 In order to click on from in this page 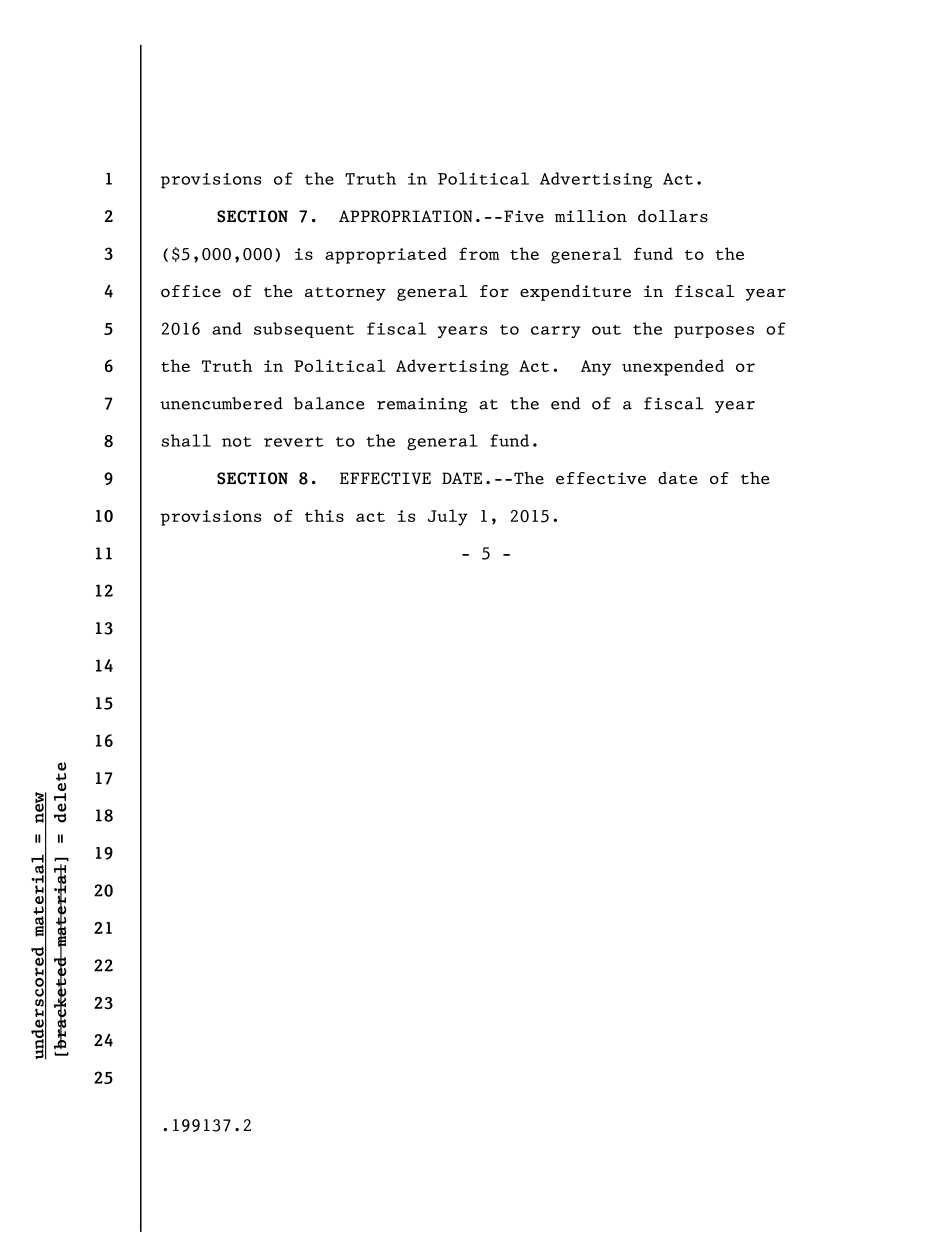, I will do `click(479, 253)`.
